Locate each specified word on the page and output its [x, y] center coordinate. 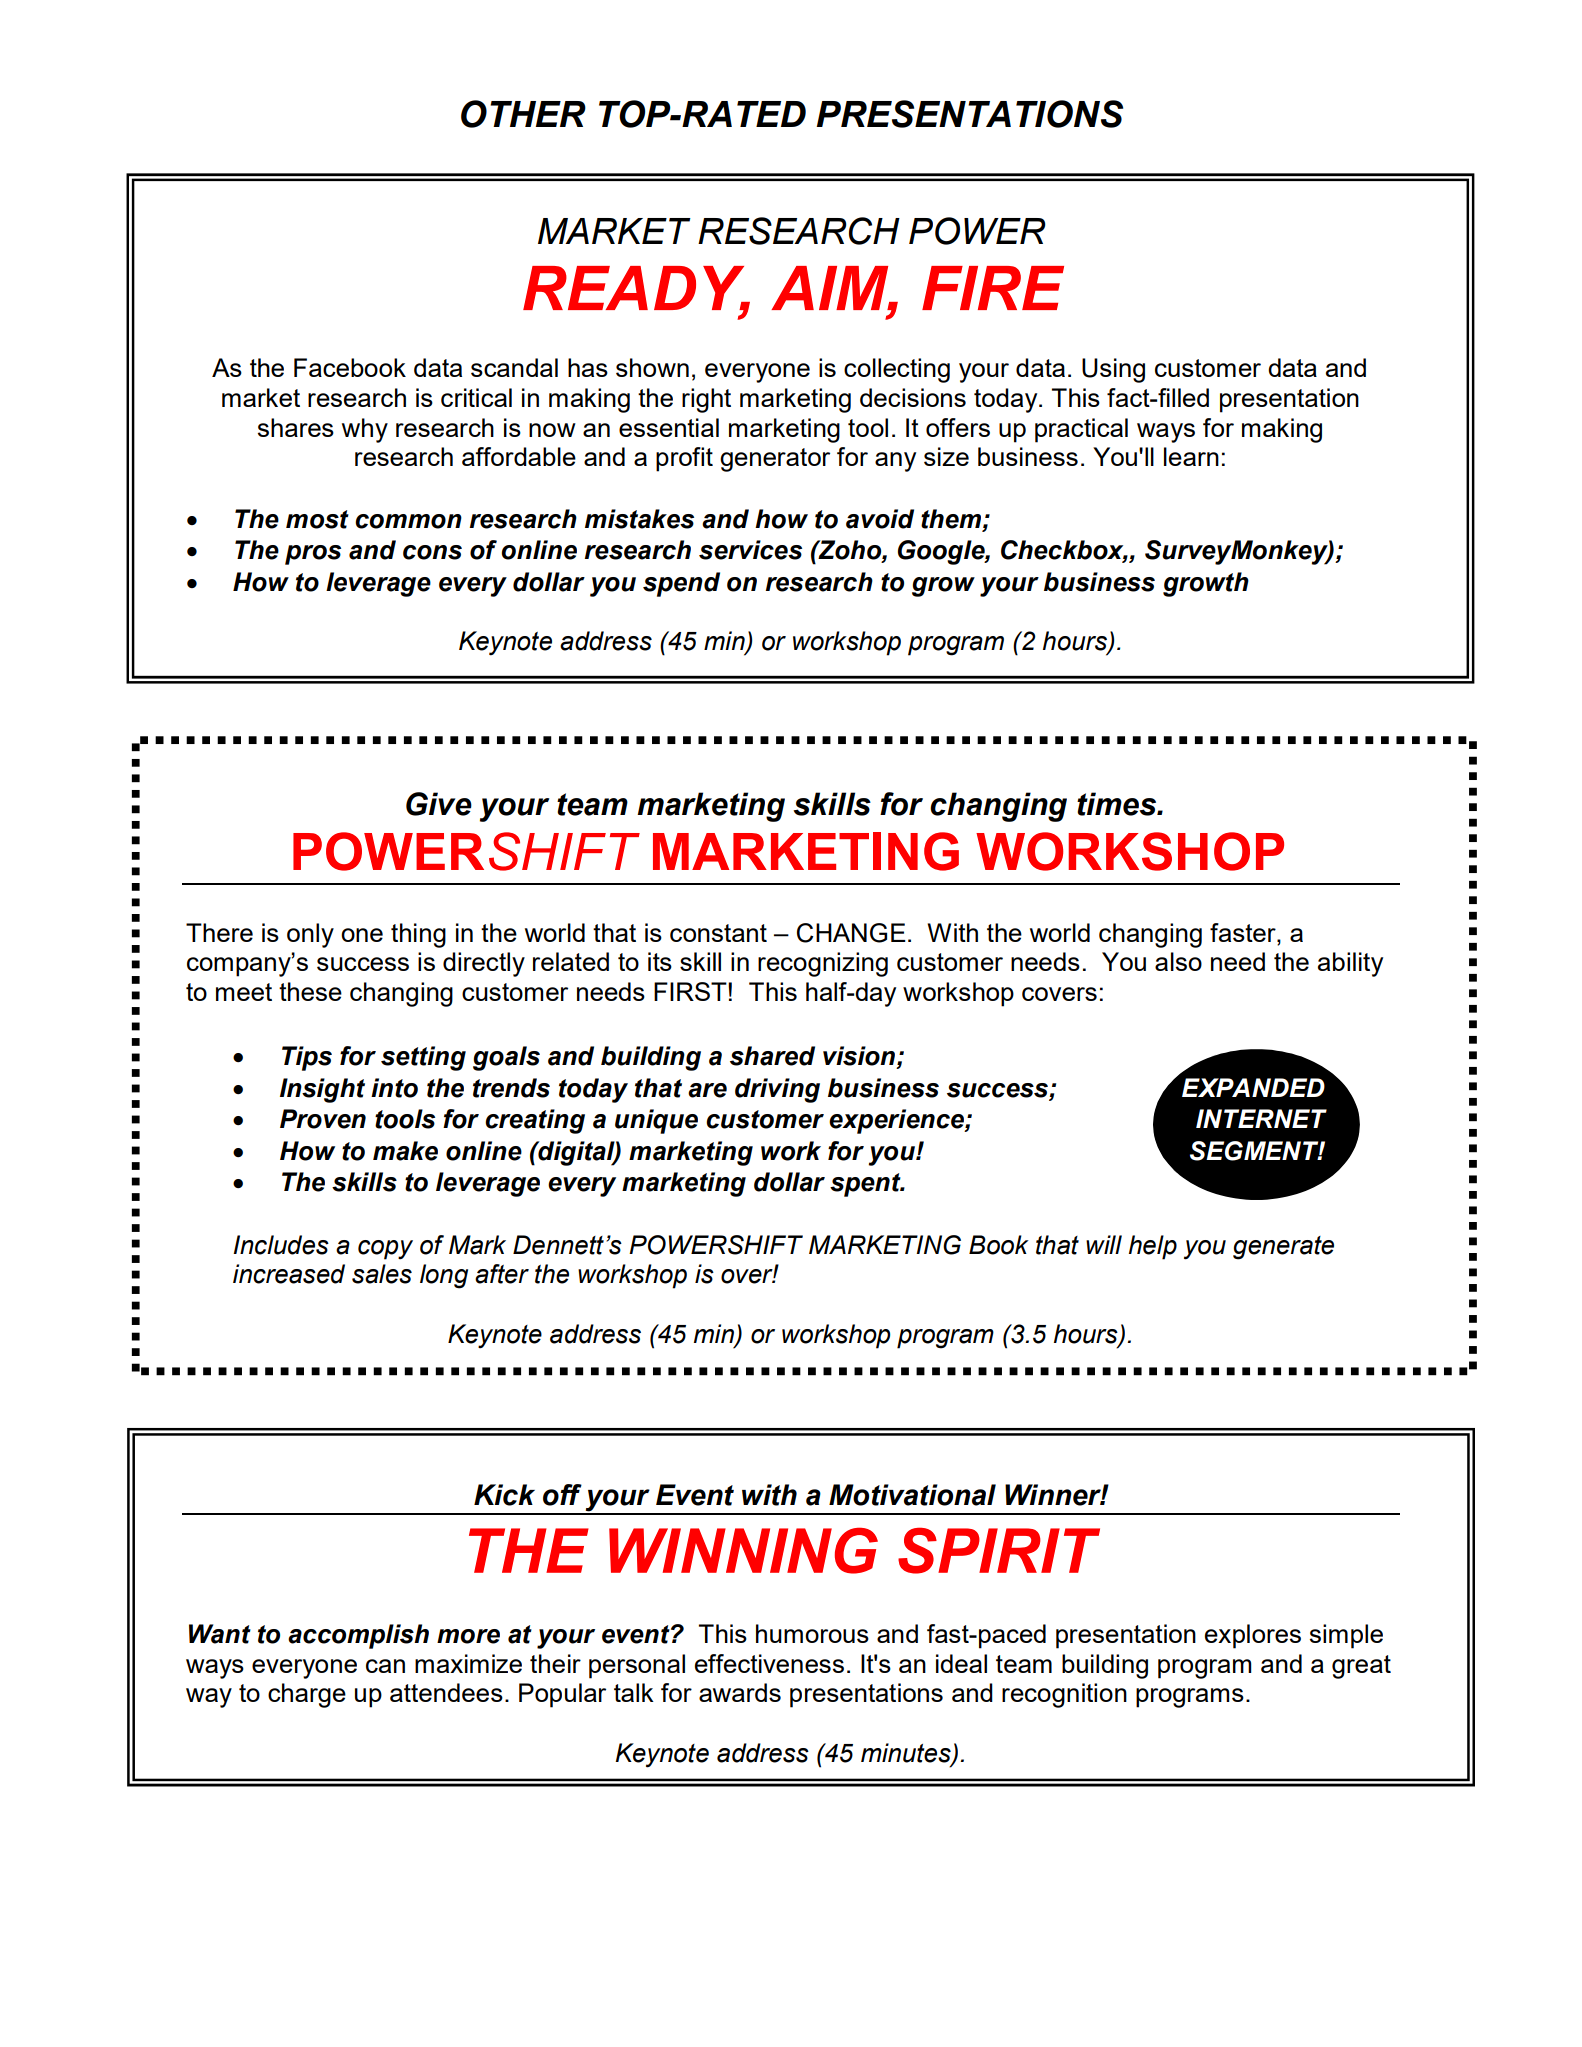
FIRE [993, 288]
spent [866, 1185]
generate [1283, 1248]
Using [1113, 370]
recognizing [823, 964]
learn [1191, 456]
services [750, 550]
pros [313, 555]
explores [1253, 1636]
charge [307, 1695]
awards [740, 1692]
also [1178, 961]
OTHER [523, 114]
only [310, 935]
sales [382, 1274]
